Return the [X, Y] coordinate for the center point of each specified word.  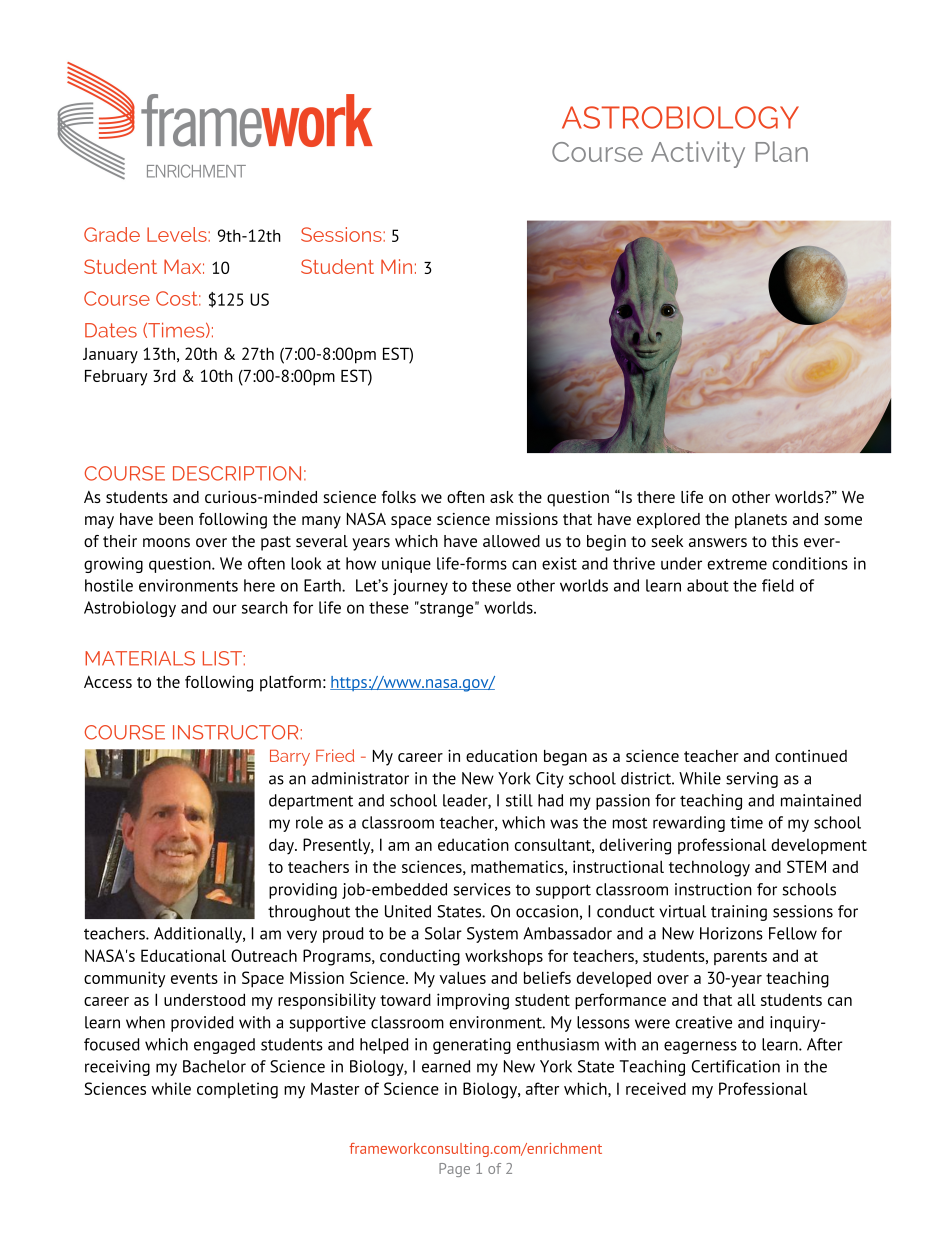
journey [420, 587]
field [778, 585]
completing [237, 1090]
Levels [178, 234]
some [843, 520]
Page [454, 1170]
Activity [698, 154]
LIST [222, 658]
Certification [736, 1066]
